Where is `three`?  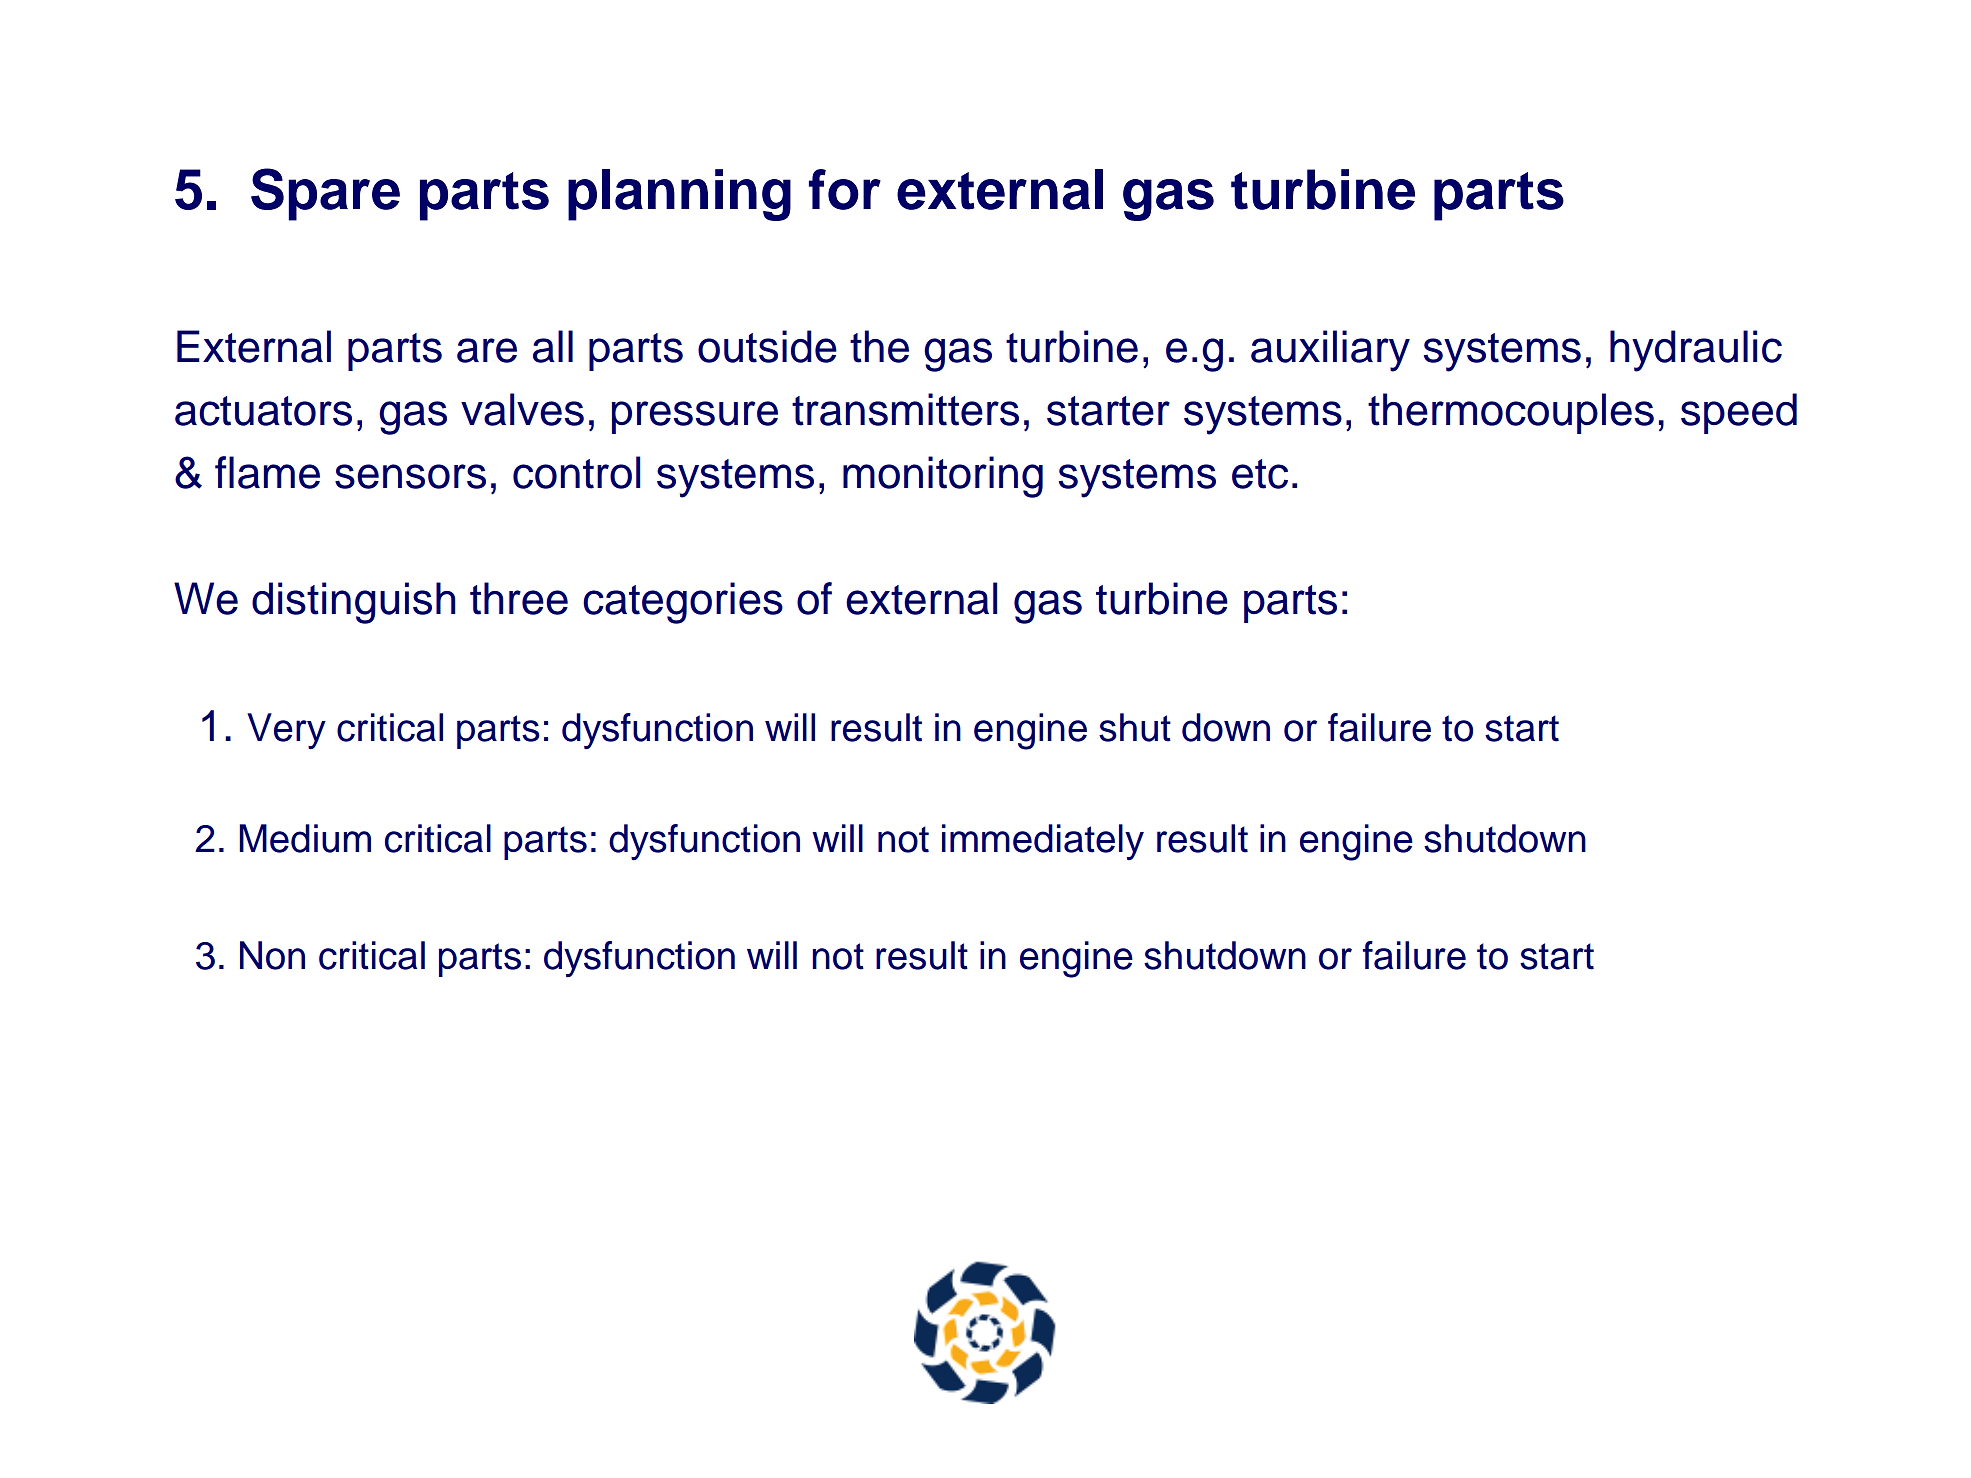 three is located at coordinates (519, 598).
